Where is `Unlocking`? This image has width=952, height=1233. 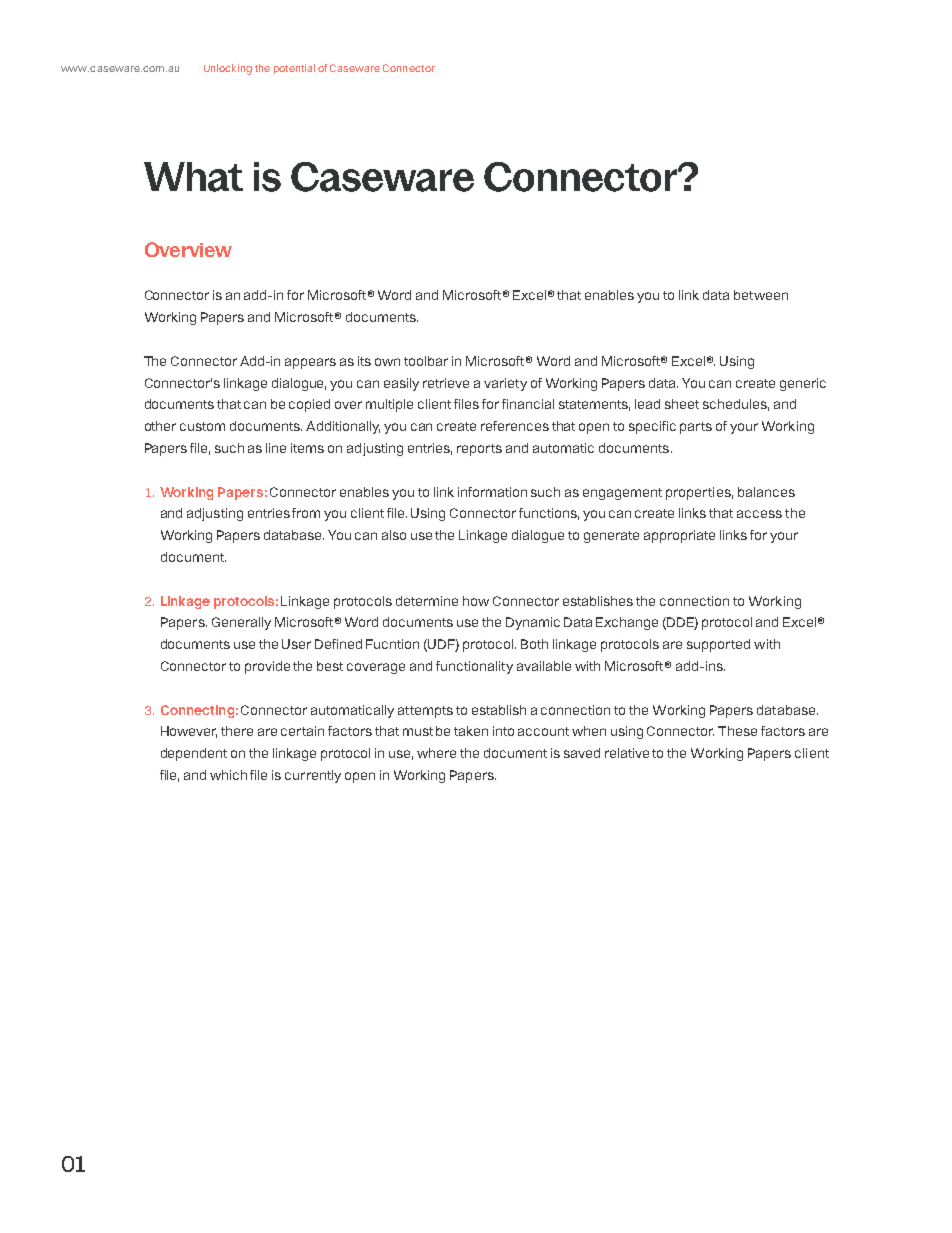 Unlocking is located at coordinates (228, 69).
